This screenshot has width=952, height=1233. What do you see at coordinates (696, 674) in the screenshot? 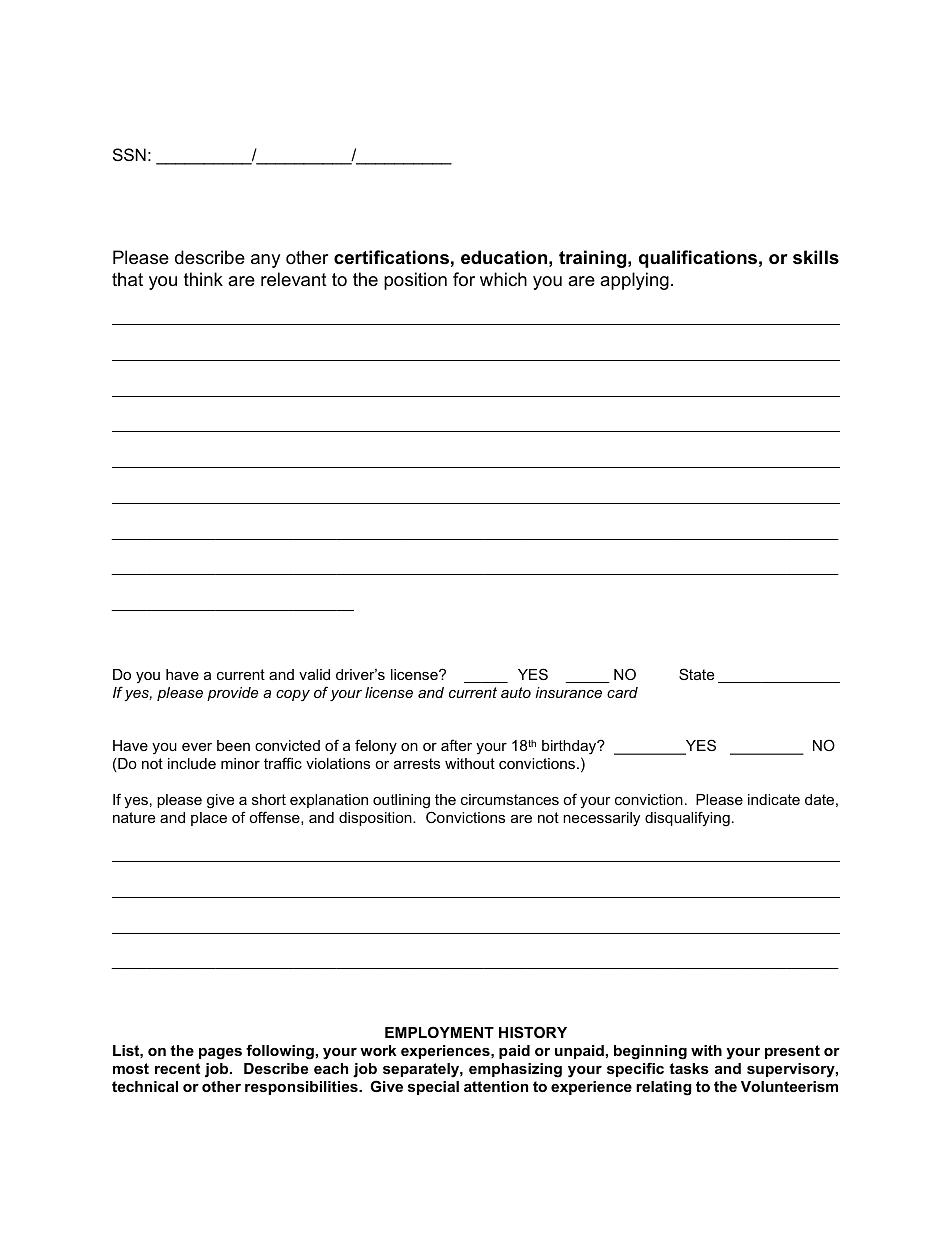
I see `State` at bounding box center [696, 674].
